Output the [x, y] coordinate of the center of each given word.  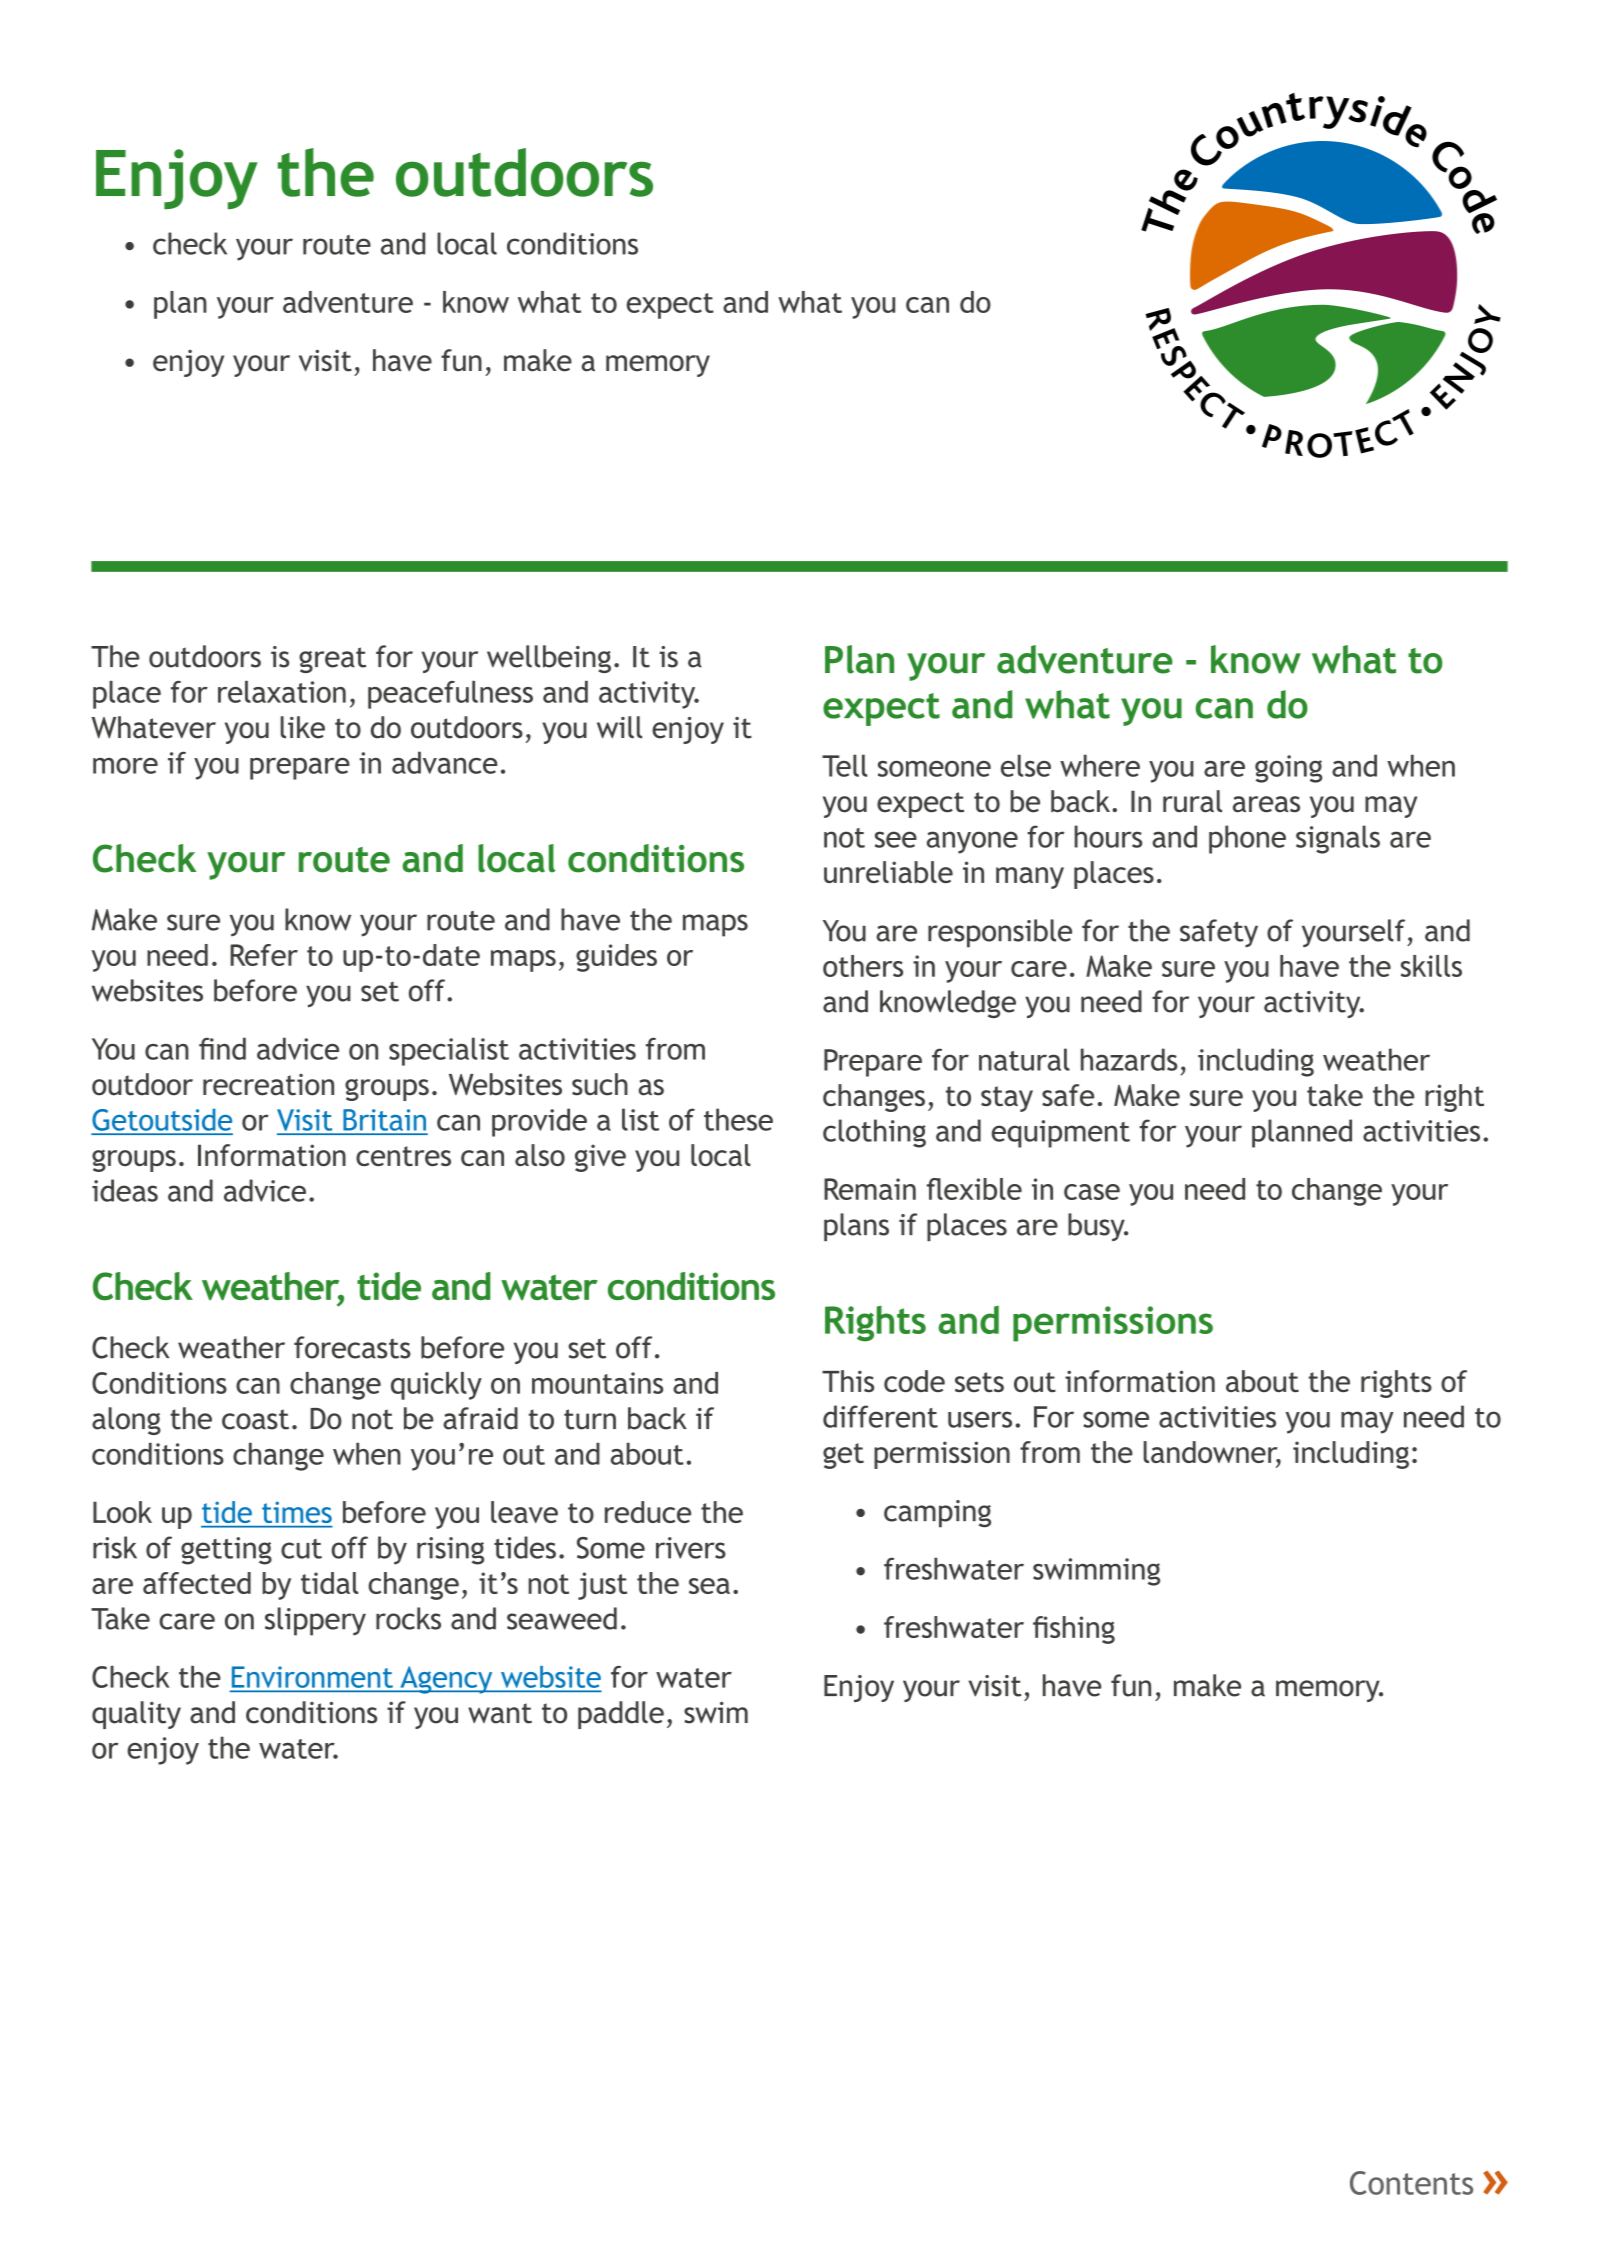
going [1288, 769]
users [980, 1419]
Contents [1411, 2183]
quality [136, 1715]
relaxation [282, 692]
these [738, 1119]
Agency [446, 1680]
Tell [844, 765]
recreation [268, 1085]
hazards [1129, 1059]
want [500, 1713]
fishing [1074, 1630]
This [848, 1381]
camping [937, 1514]
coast [255, 1419]
